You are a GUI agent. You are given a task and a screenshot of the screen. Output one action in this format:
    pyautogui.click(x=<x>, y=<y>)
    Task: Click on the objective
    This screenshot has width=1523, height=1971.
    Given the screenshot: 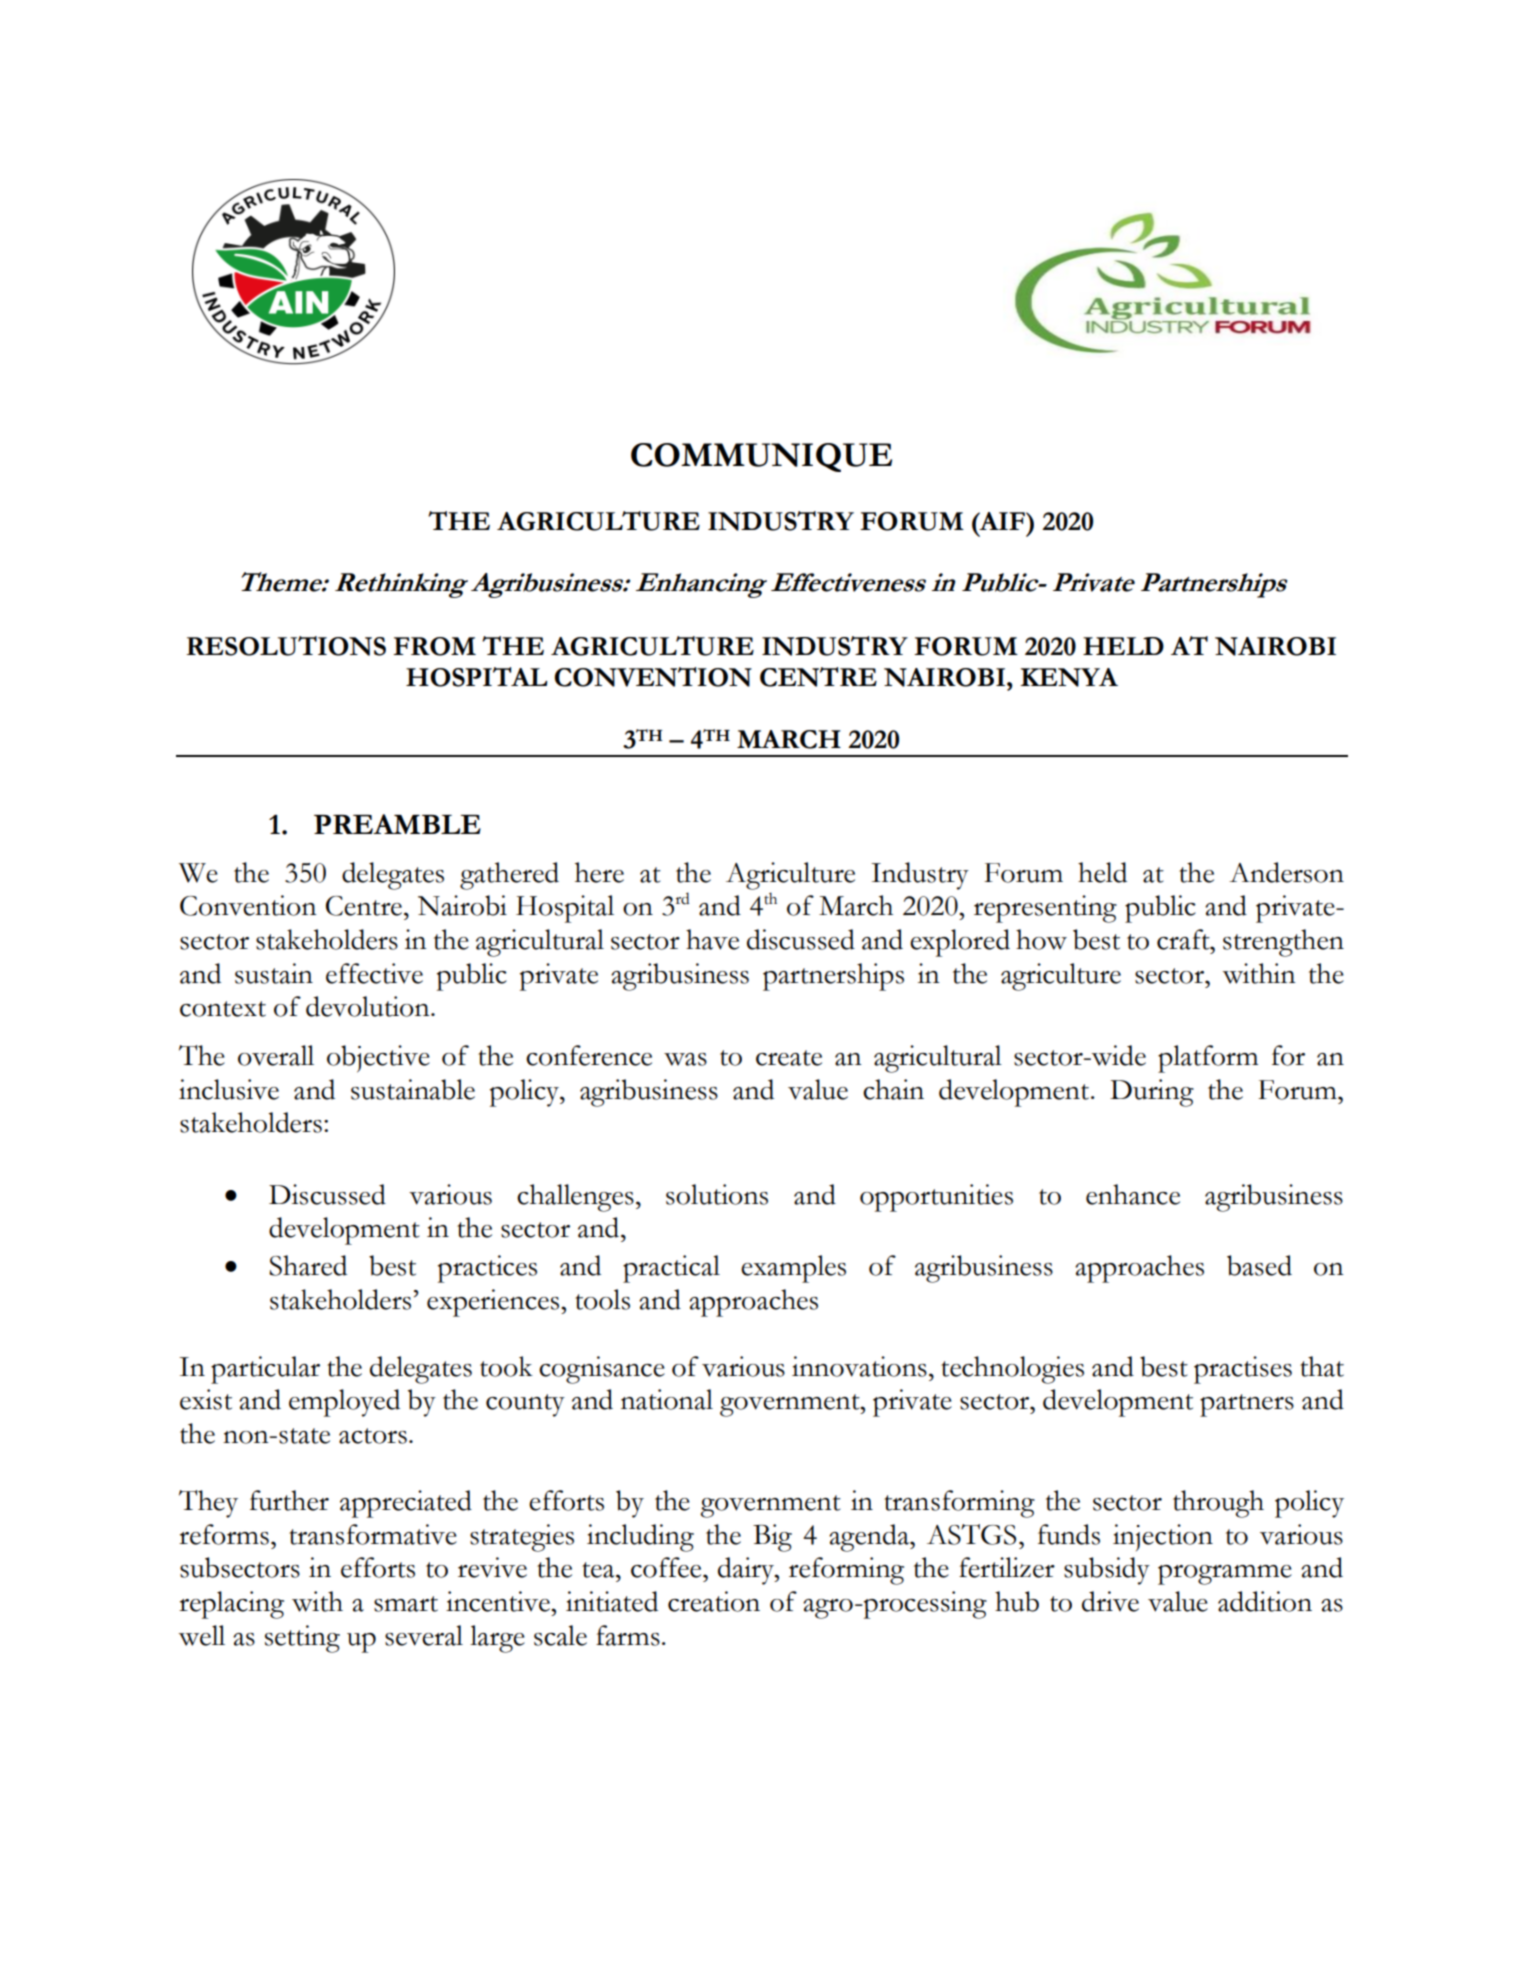 What is the action you would take?
    pyautogui.click(x=378, y=1059)
